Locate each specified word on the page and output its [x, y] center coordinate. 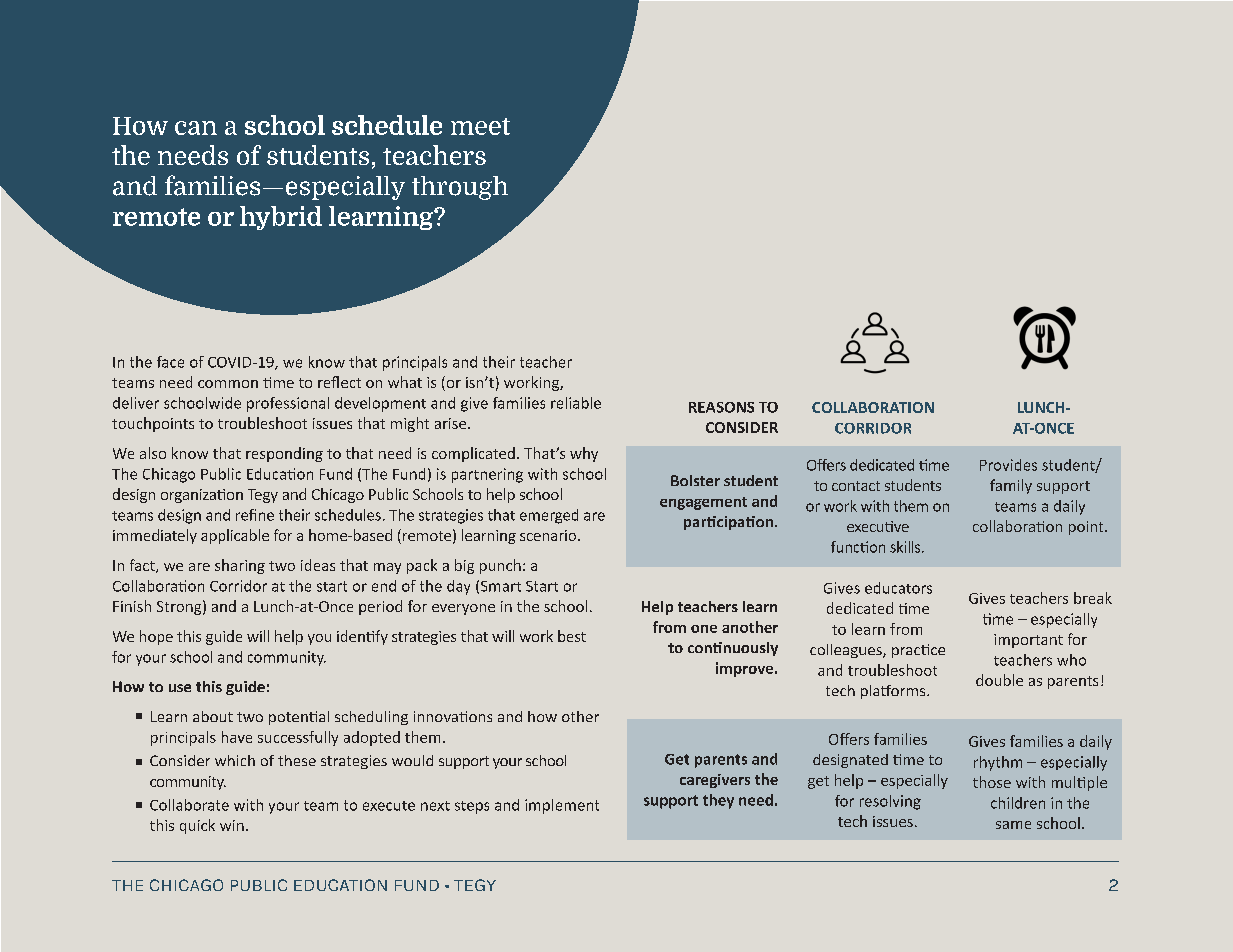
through [460, 188]
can [196, 128]
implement [562, 806]
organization [202, 496]
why [584, 454]
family [1011, 486]
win [232, 825]
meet [480, 126]
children [1018, 803]
